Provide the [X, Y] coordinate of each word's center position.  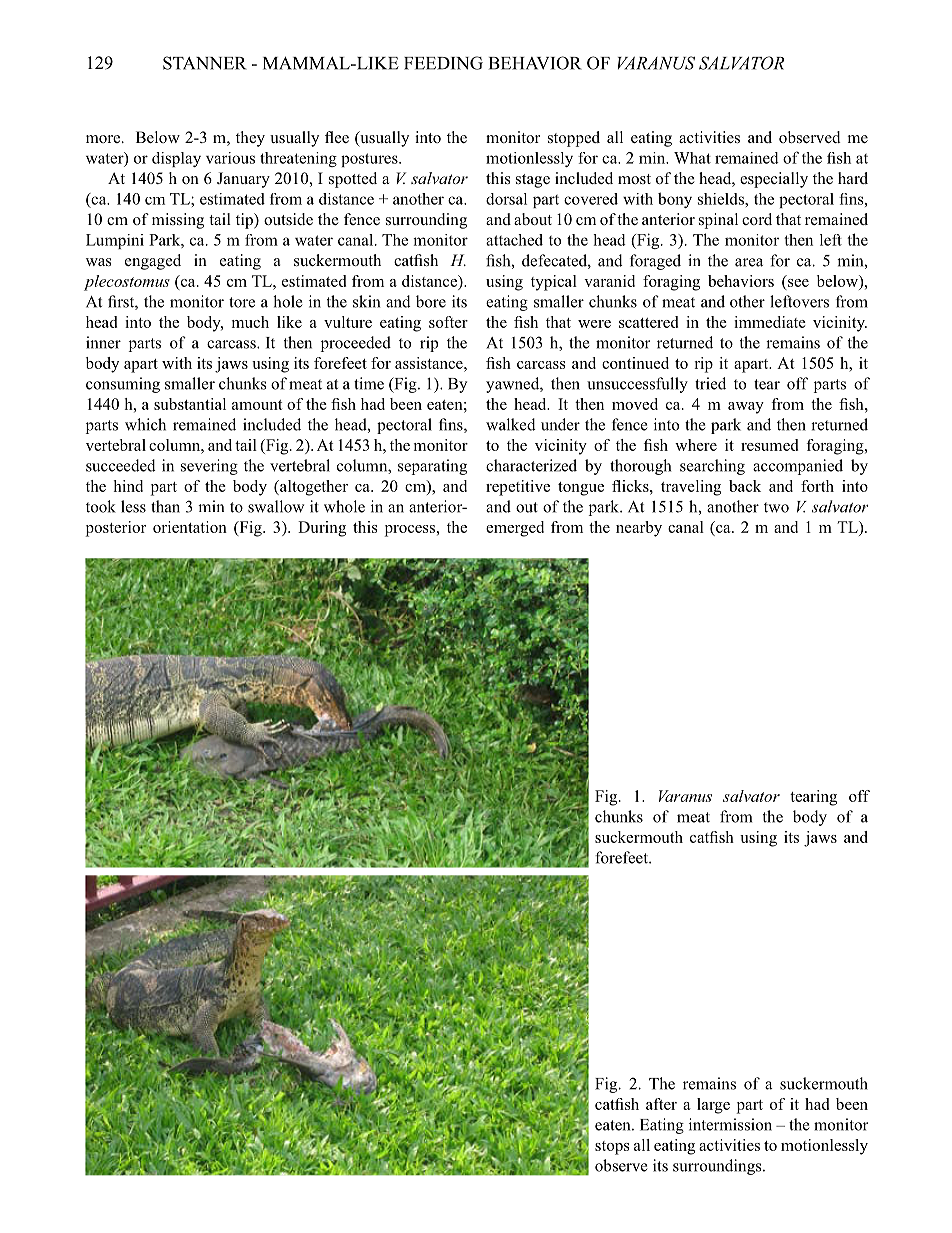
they [250, 139]
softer [448, 322]
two [776, 507]
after [661, 1104]
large [713, 1106]
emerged [515, 529]
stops [612, 1148]
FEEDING [443, 63]
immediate [770, 322]
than [165, 506]
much [250, 322]
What [692, 158]
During [322, 529]
